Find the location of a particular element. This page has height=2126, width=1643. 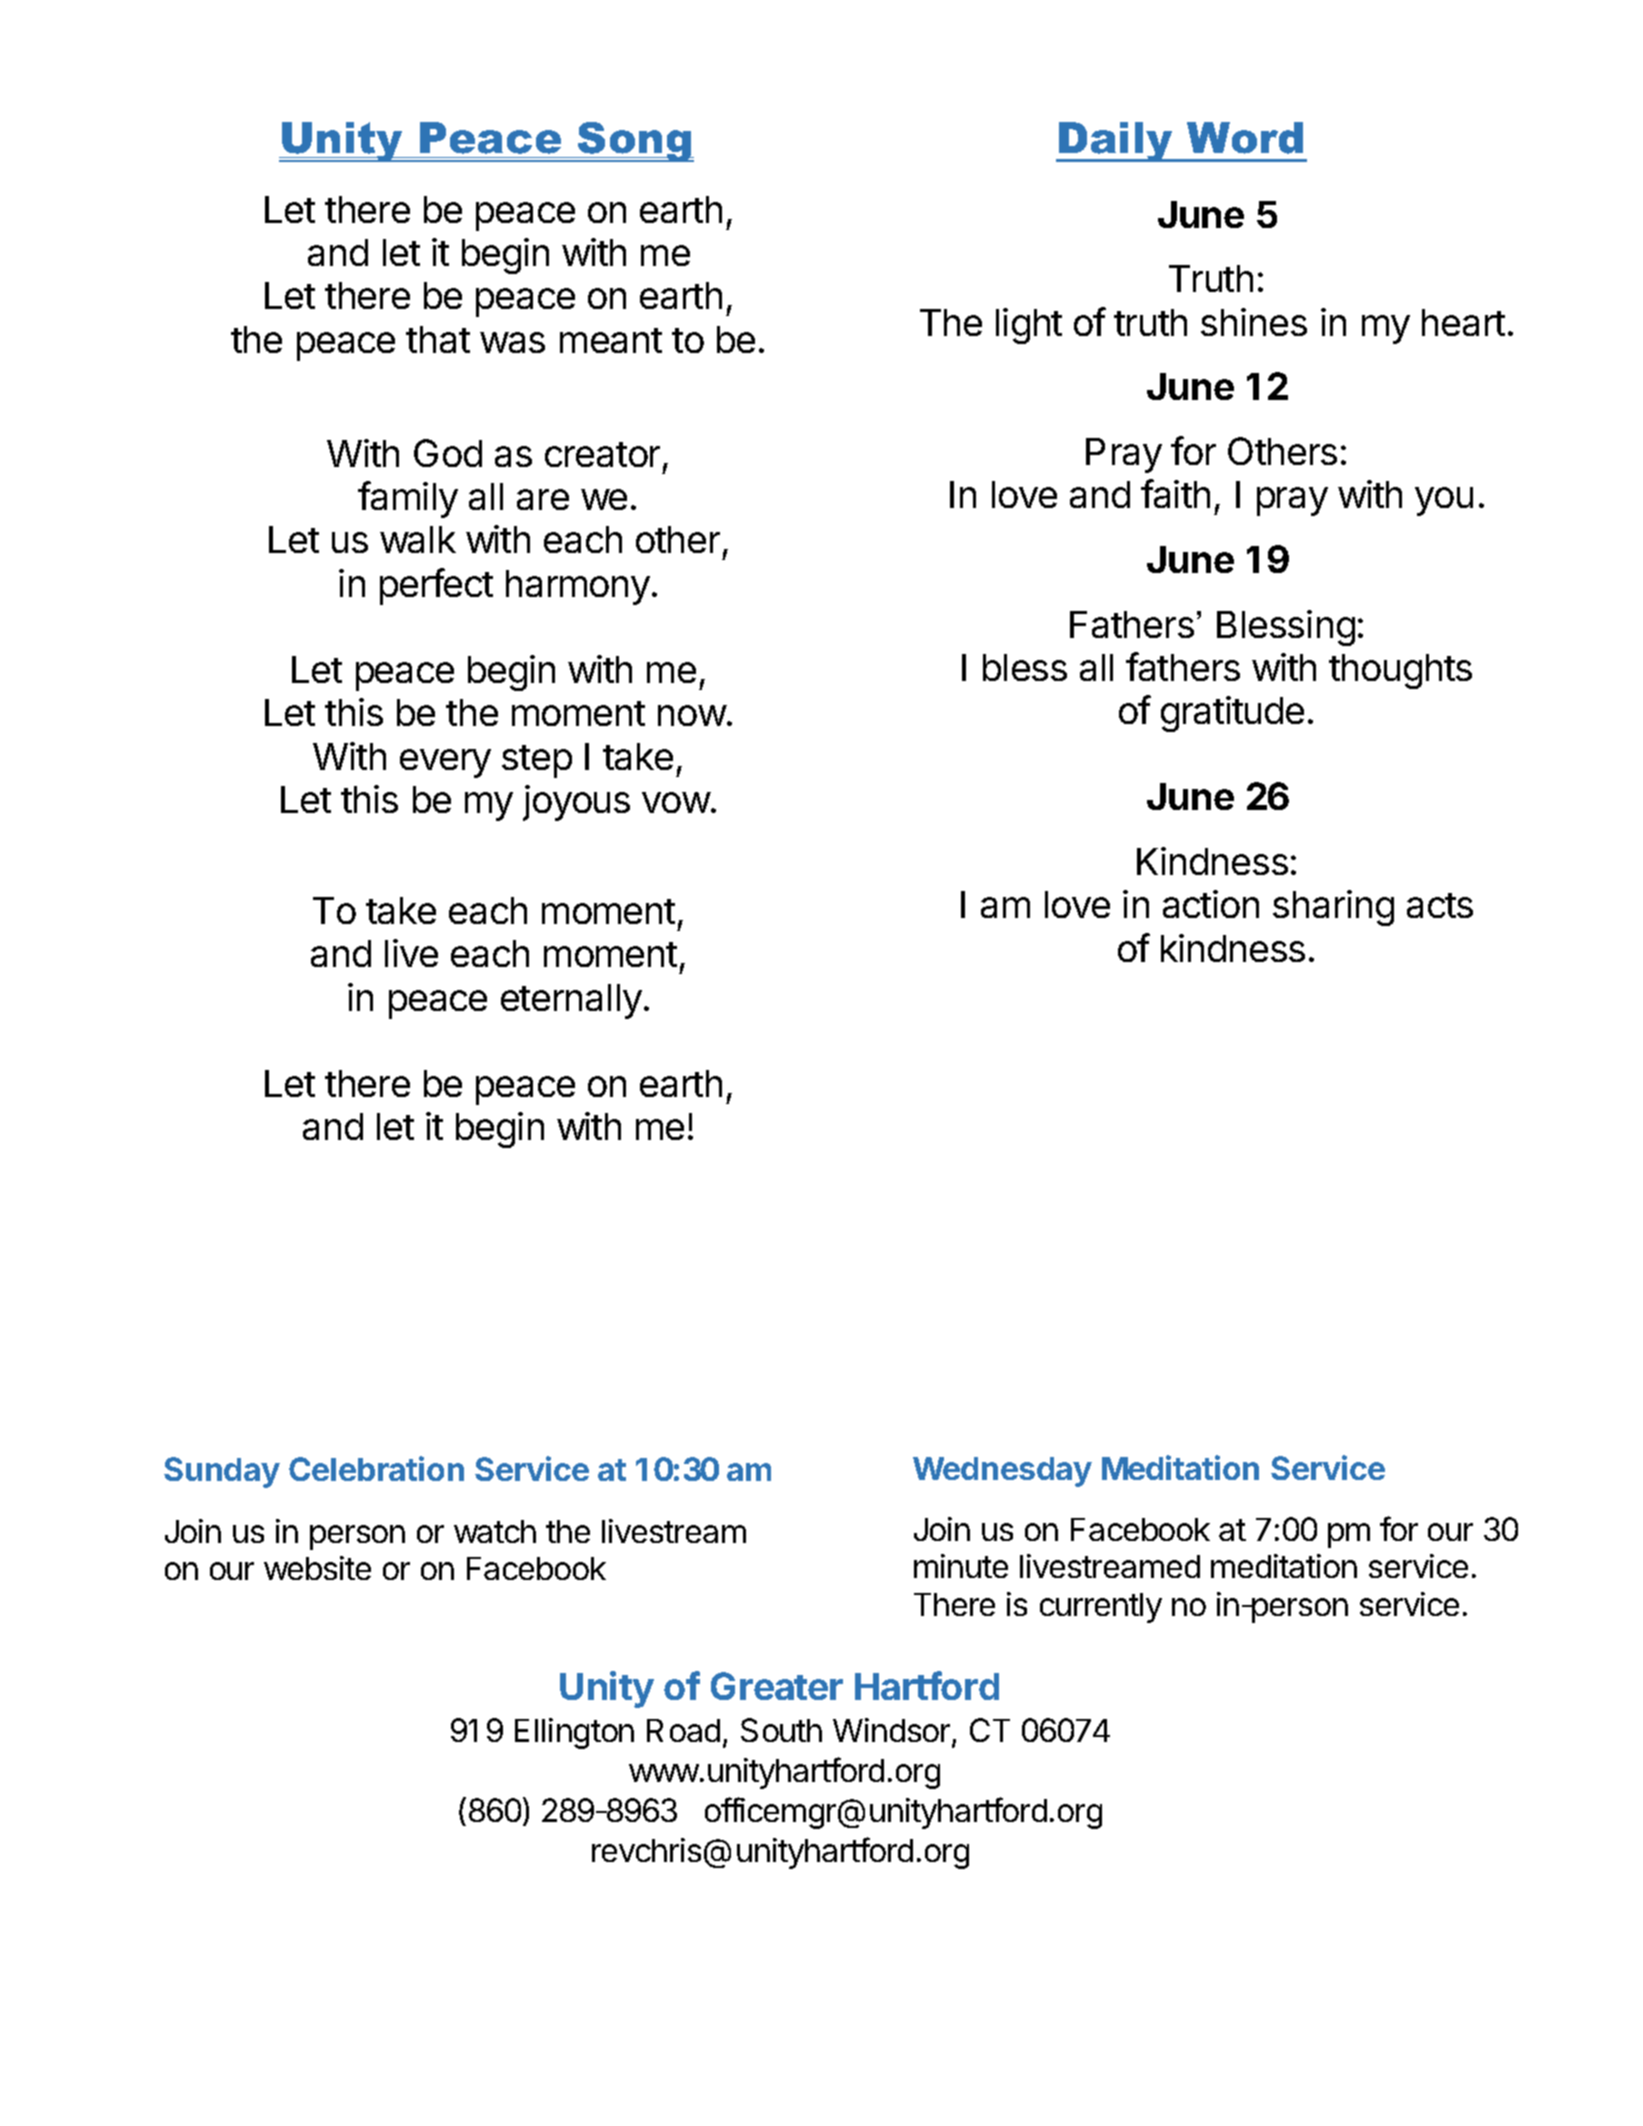

Greater is located at coordinates (777, 1686).
